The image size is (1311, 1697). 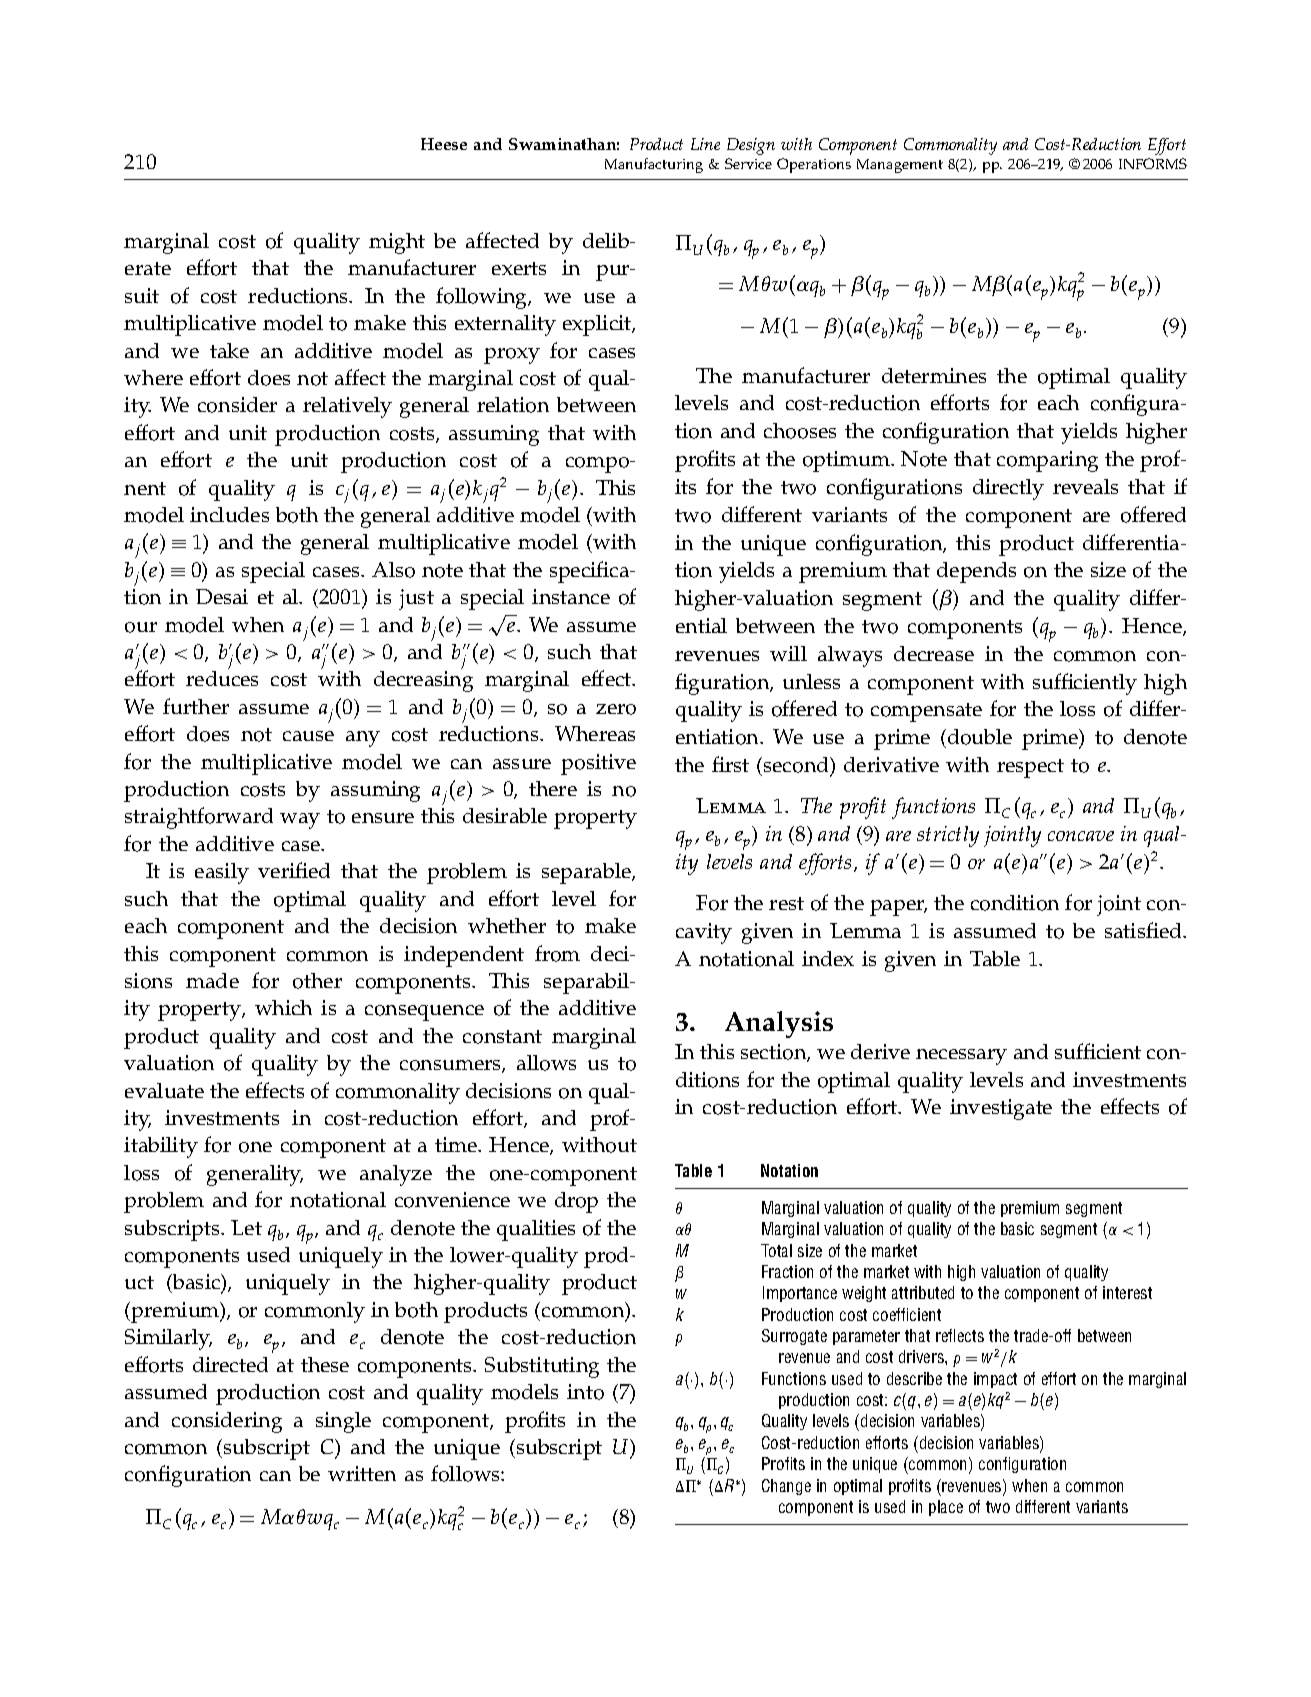 What do you see at coordinates (546, 1063) in the screenshot?
I see `allows` at bounding box center [546, 1063].
